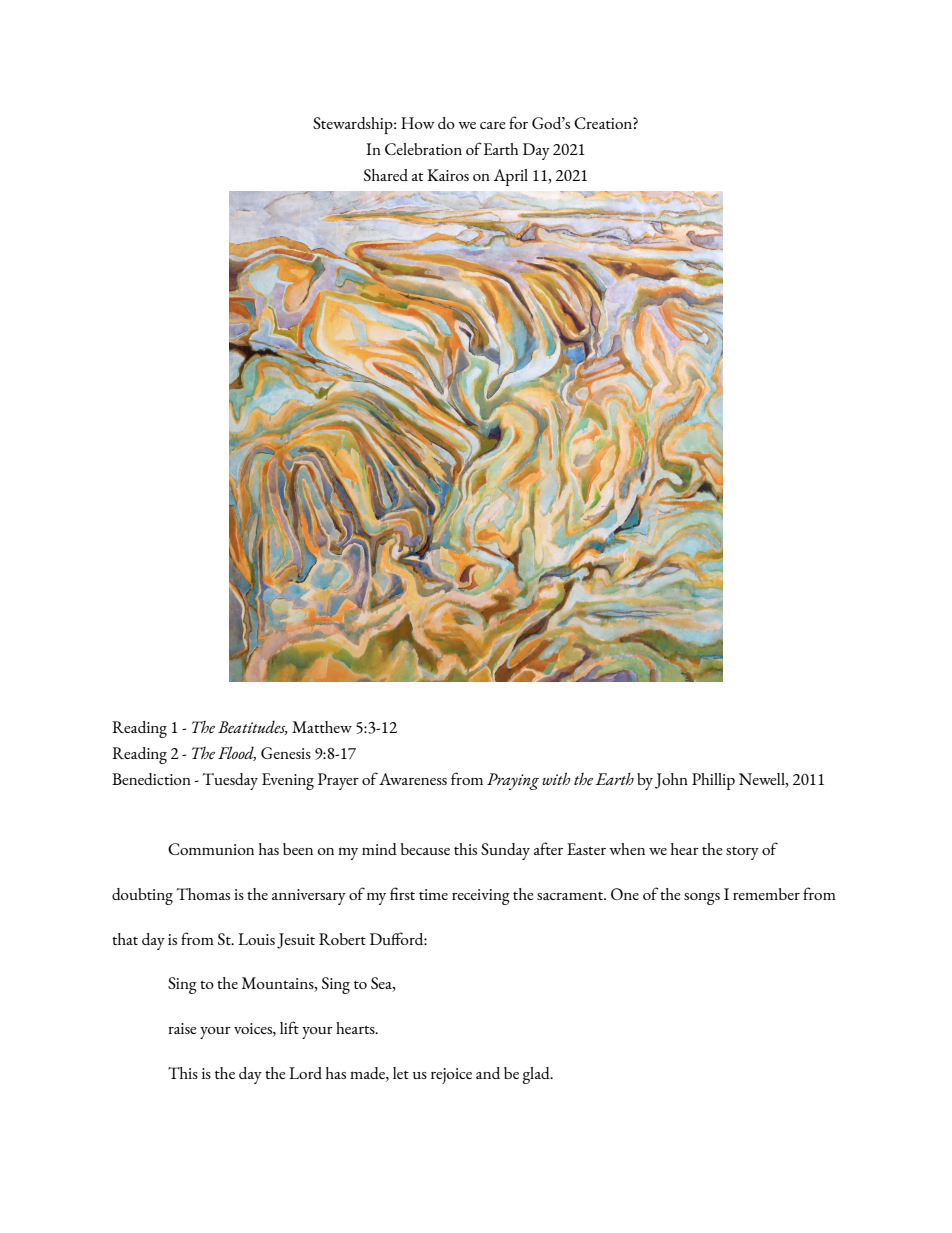 The image size is (952, 1233). Describe the element at coordinates (423, 149) in the document. I see `Celebration` at that location.
